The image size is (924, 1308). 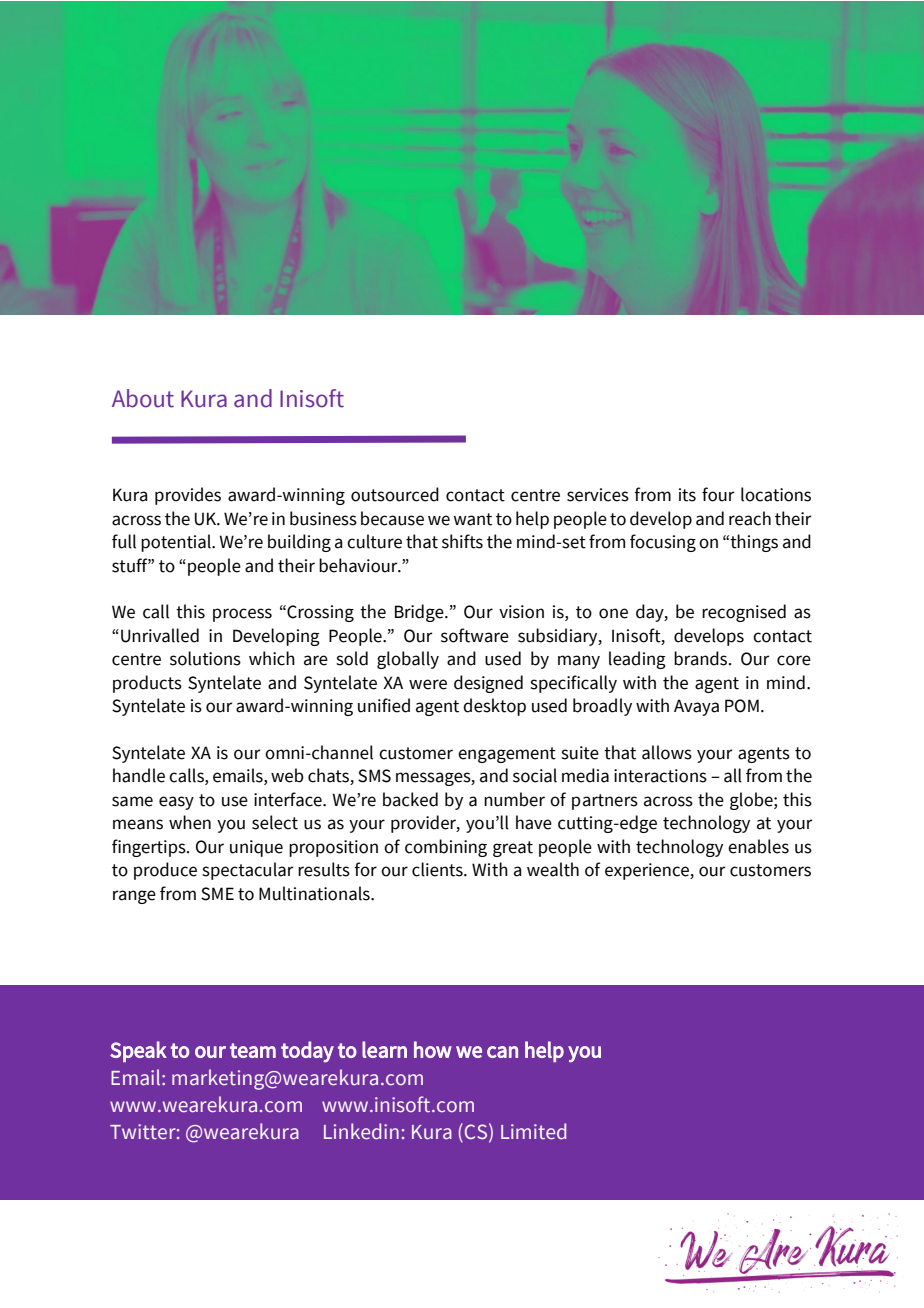 What do you see at coordinates (696, 707) in the image?
I see `Avaya` at bounding box center [696, 707].
